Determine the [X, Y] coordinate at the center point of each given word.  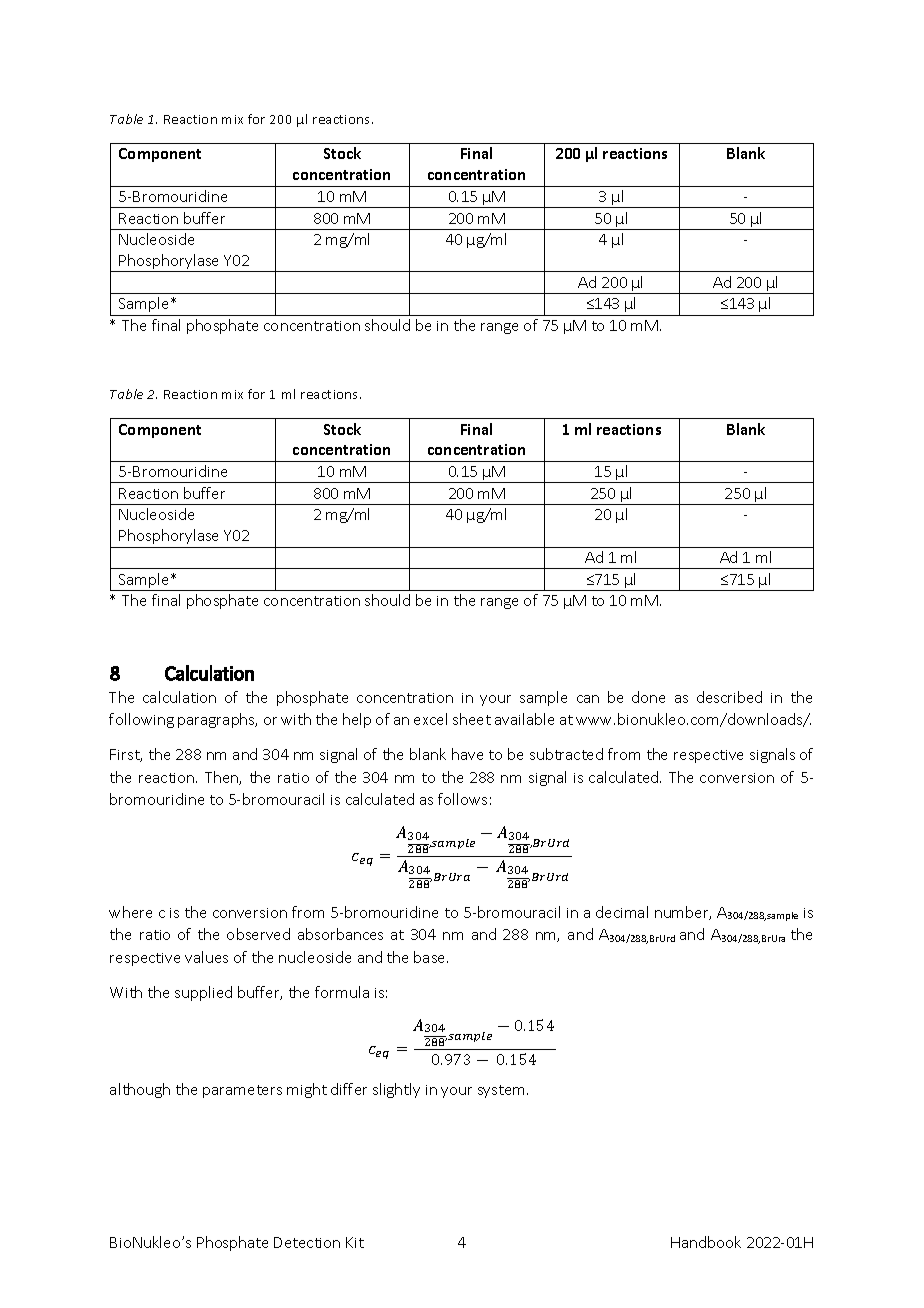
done [648, 697]
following [141, 720]
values [206, 957]
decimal [622, 912]
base [431, 957]
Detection [307, 1242]
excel [430, 719]
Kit [355, 1242]
